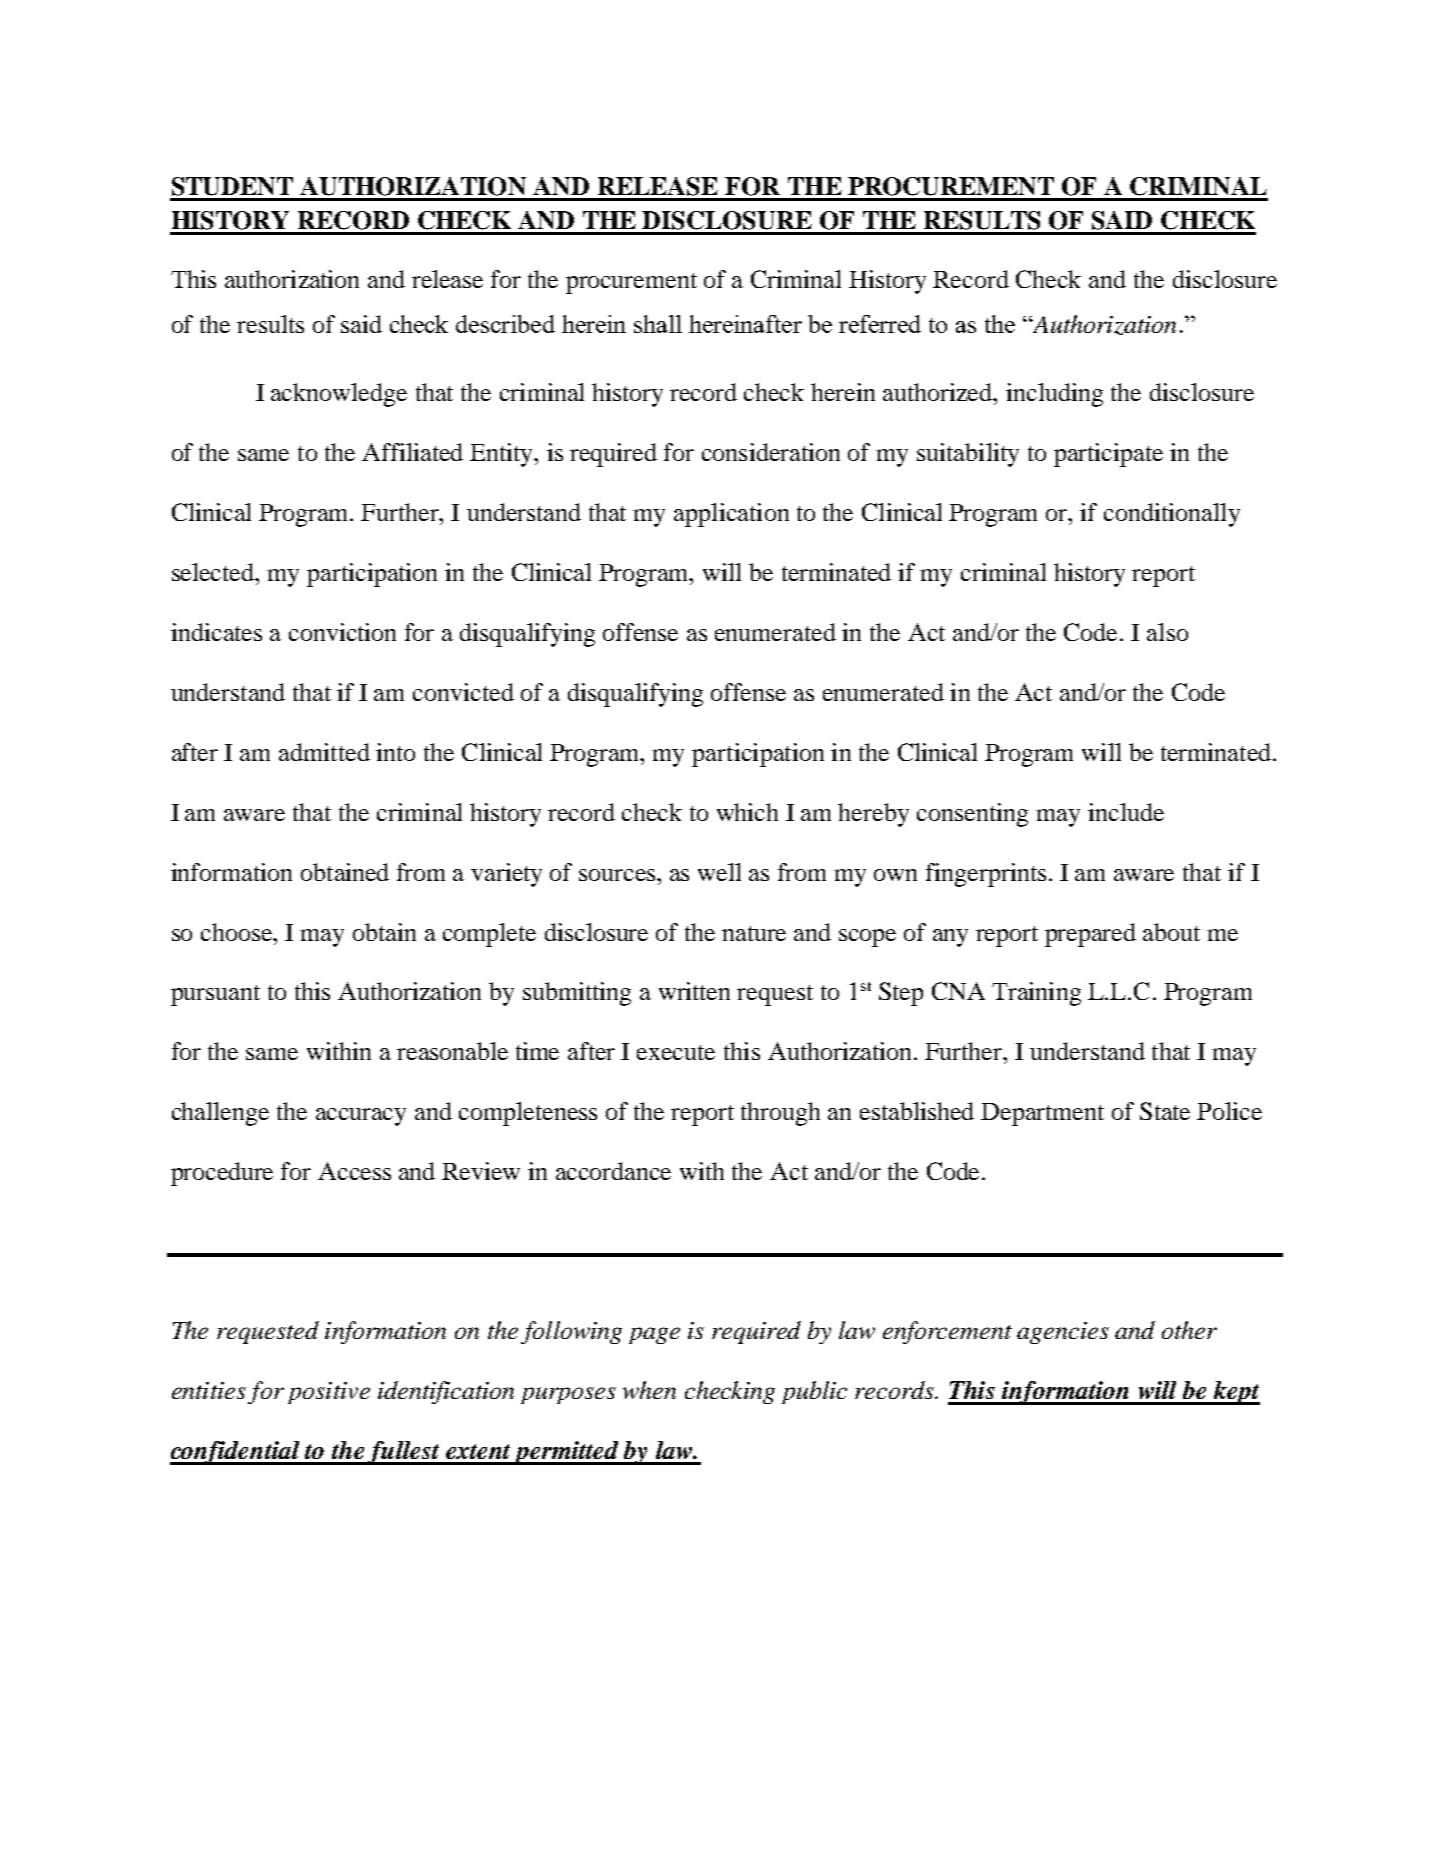 The image size is (1450, 1876). What do you see at coordinates (719, 872) in the screenshot?
I see `well` at bounding box center [719, 872].
